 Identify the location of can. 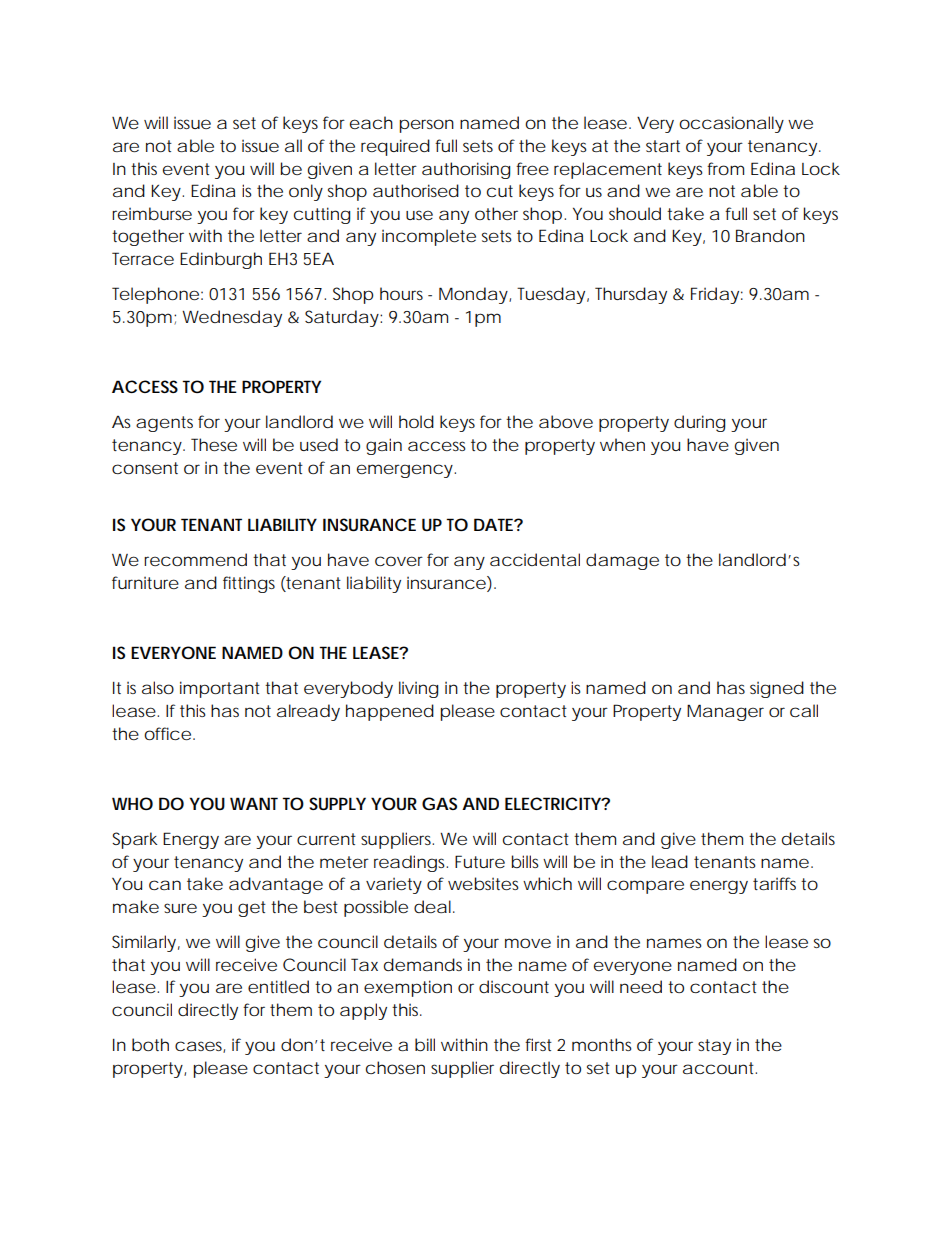
(165, 885).
